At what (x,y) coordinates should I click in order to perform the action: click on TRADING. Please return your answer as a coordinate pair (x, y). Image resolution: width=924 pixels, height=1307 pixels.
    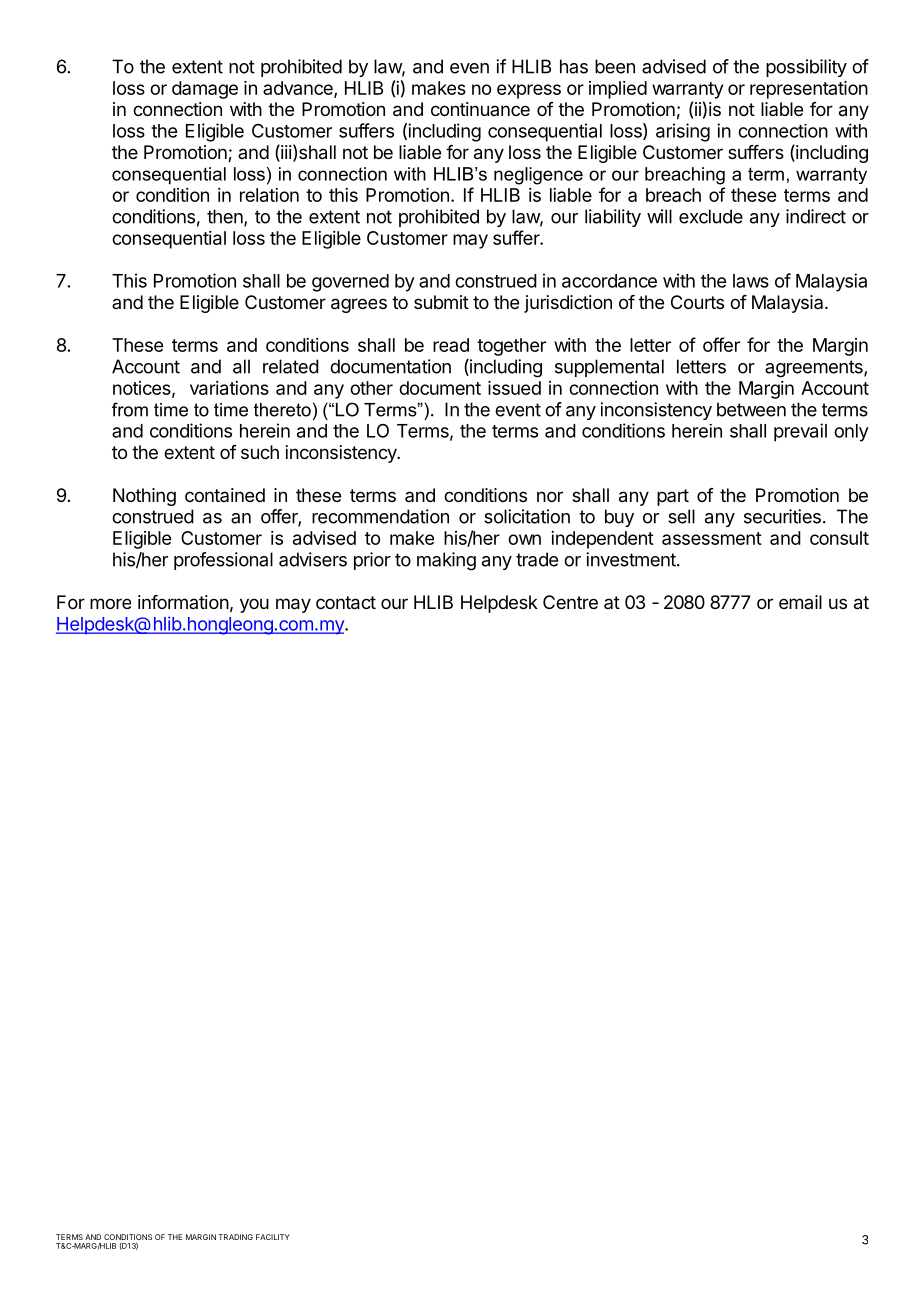
    Looking at the image, I should click on (235, 1237).
